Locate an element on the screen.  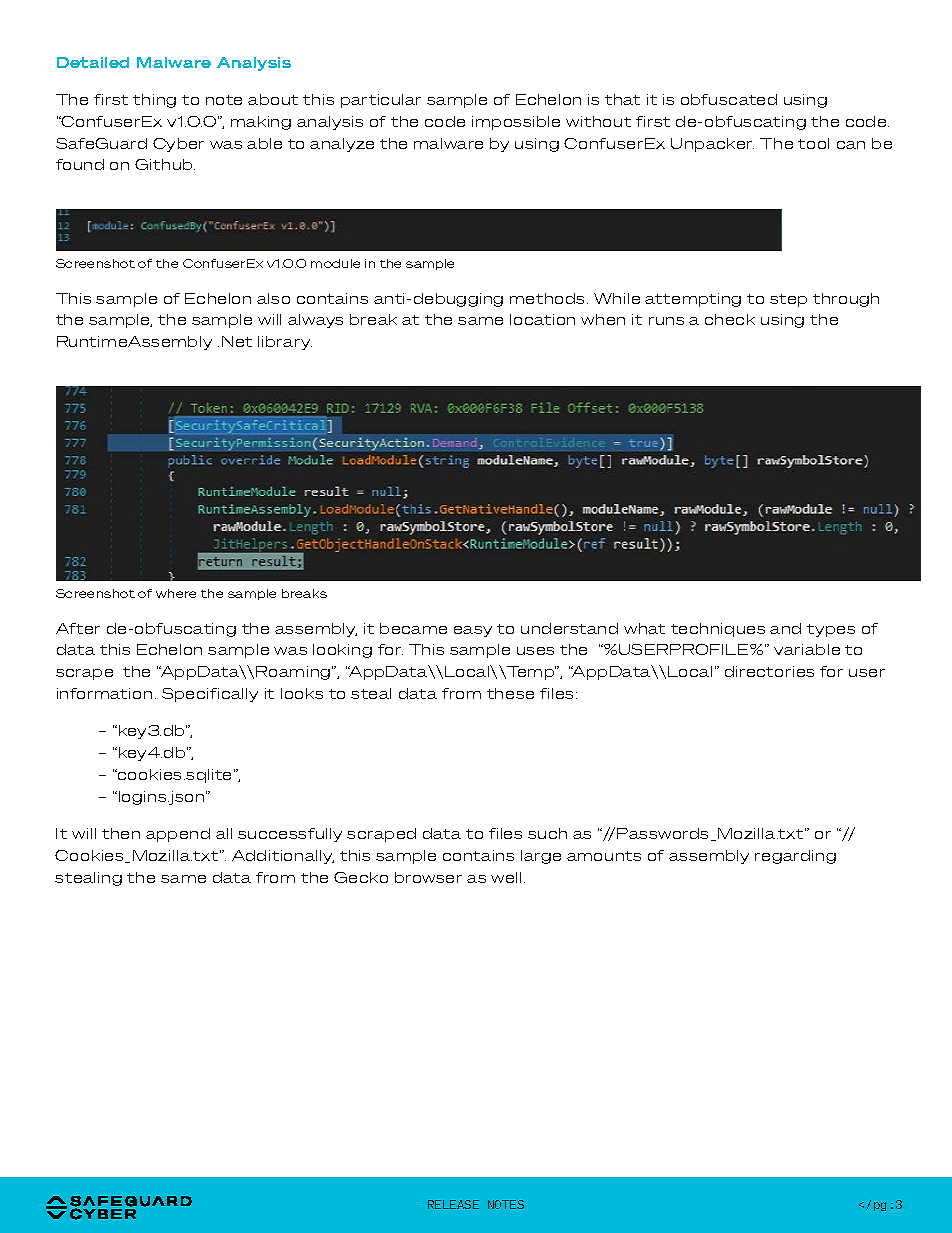
RELEASE is located at coordinates (453, 1204).
